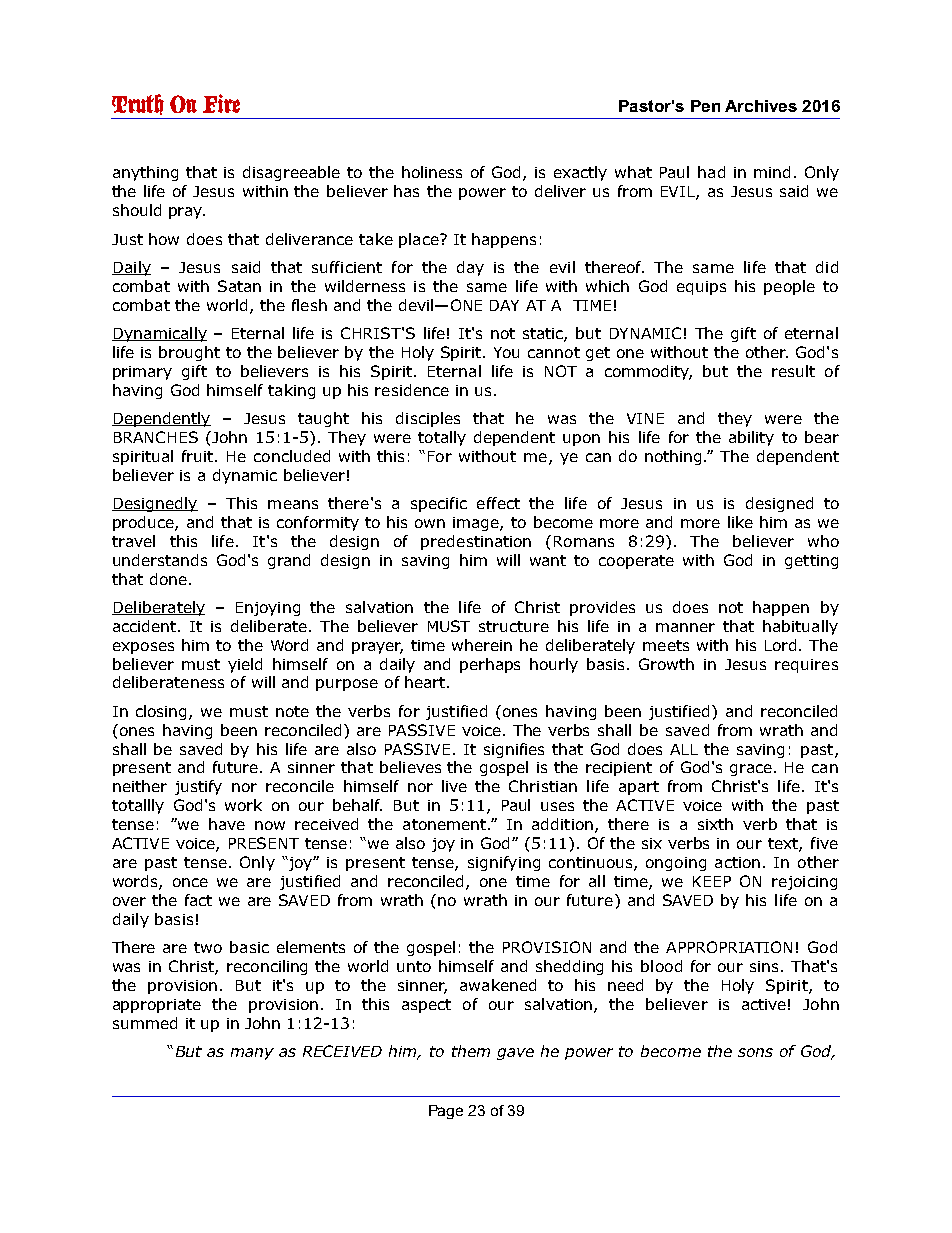  What do you see at coordinates (252, 1054) in the screenshot?
I see `many` at bounding box center [252, 1054].
